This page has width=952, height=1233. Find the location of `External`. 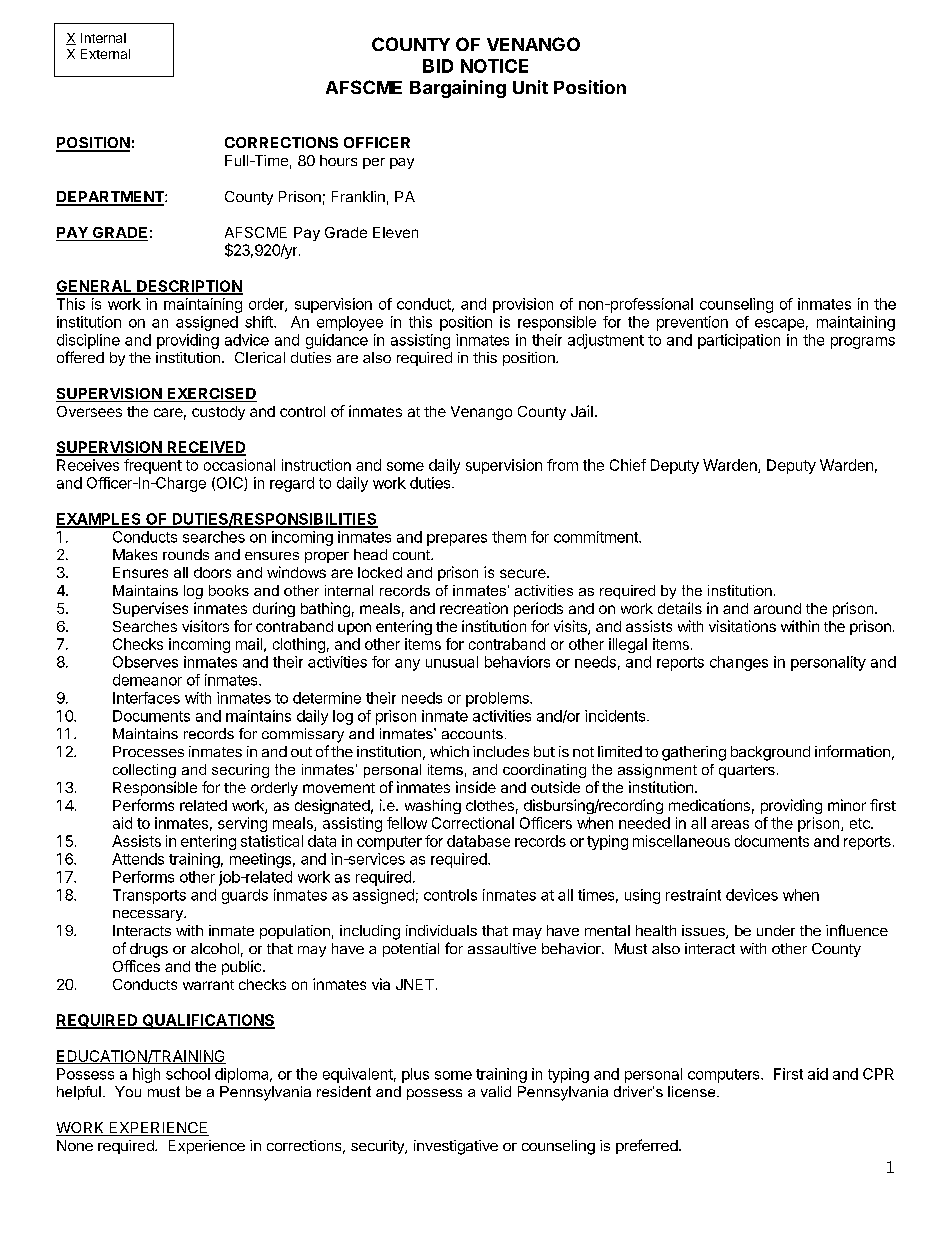

External is located at coordinates (105, 54).
